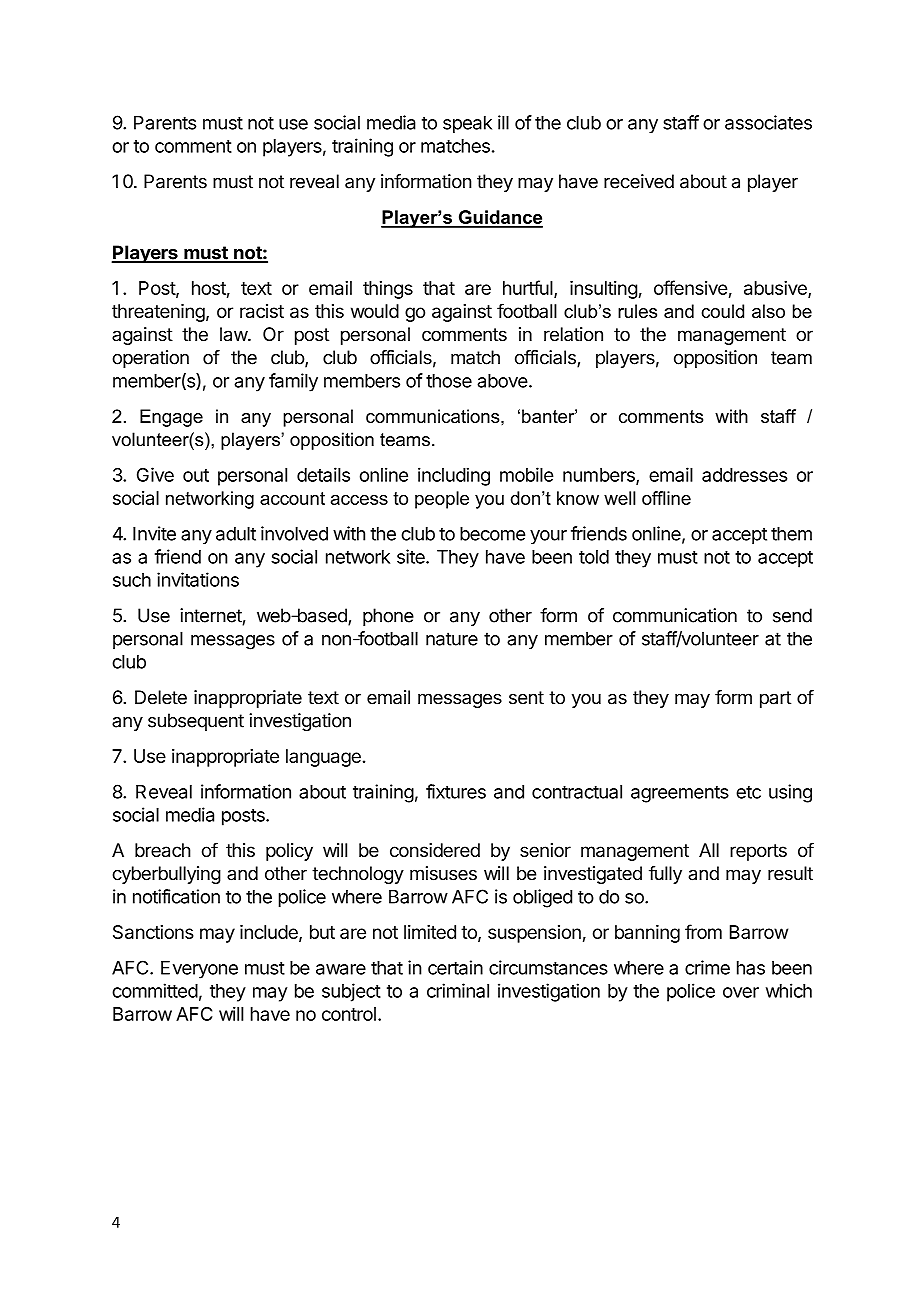 This page has width=924, height=1308. What do you see at coordinates (449, 381) in the page?
I see `those` at bounding box center [449, 381].
